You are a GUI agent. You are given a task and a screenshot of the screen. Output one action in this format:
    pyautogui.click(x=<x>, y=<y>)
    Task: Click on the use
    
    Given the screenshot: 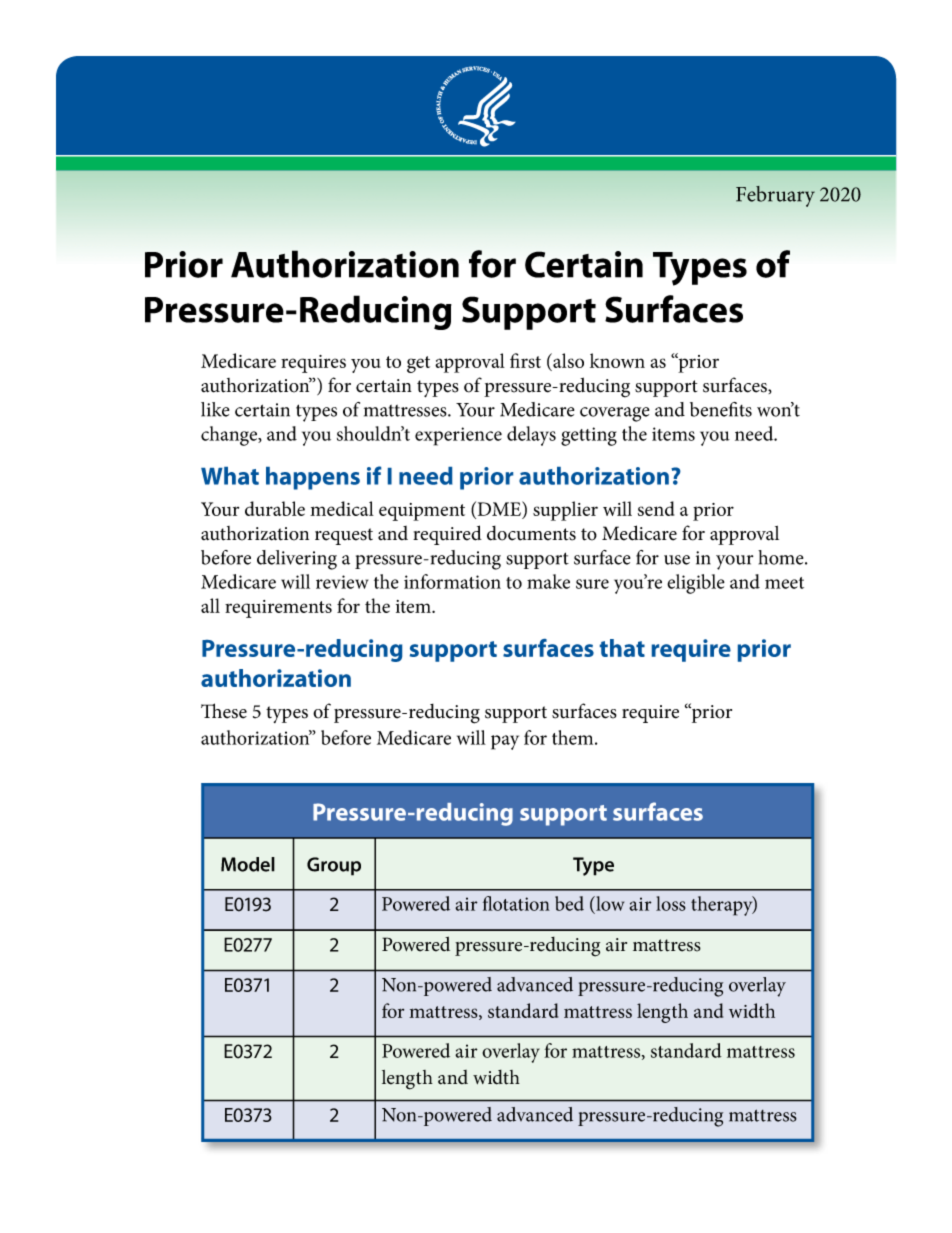 What is the action you would take?
    pyautogui.click(x=677, y=560)
